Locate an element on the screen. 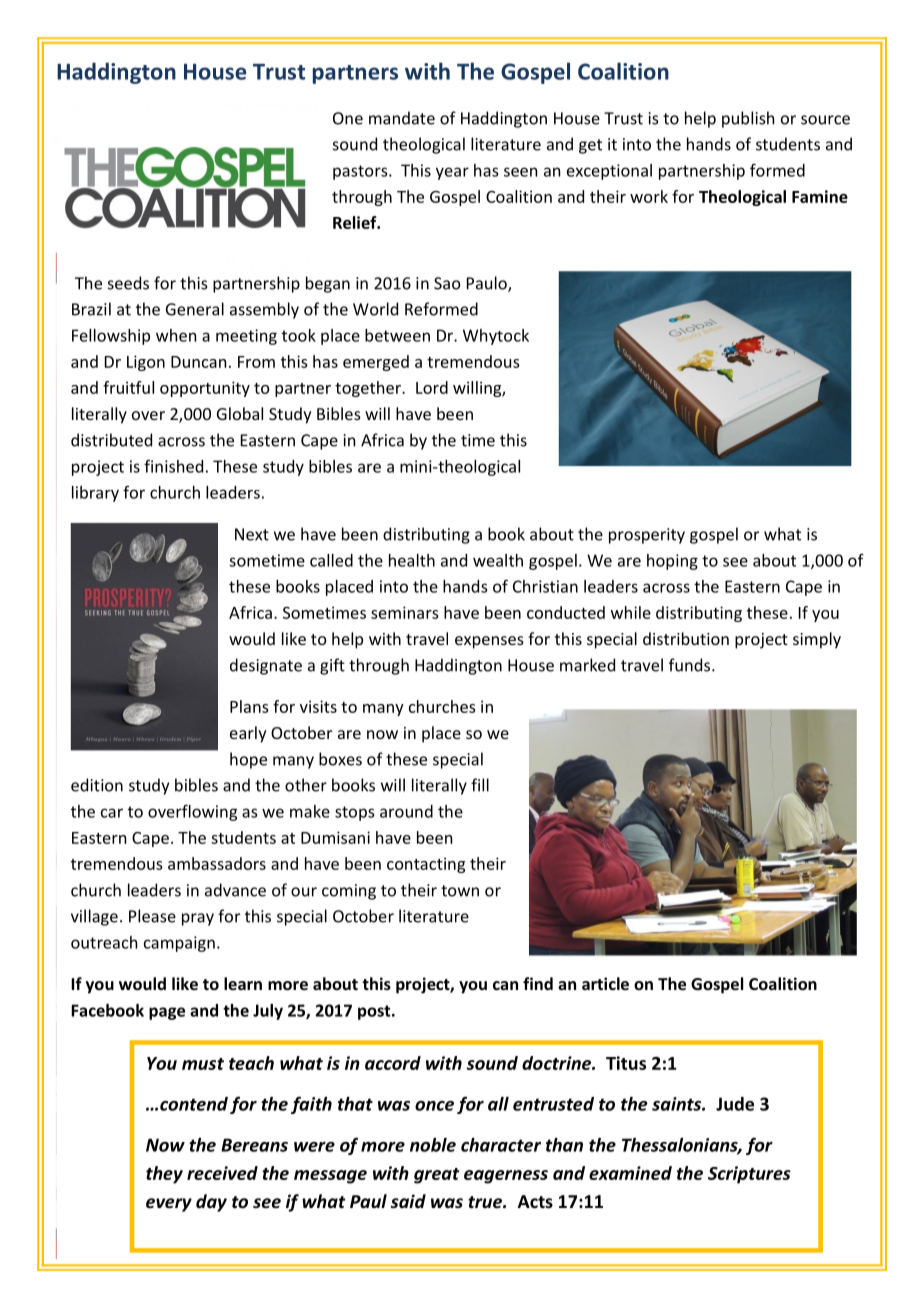 The image size is (924, 1308). Duncan is located at coordinates (198, 362).
